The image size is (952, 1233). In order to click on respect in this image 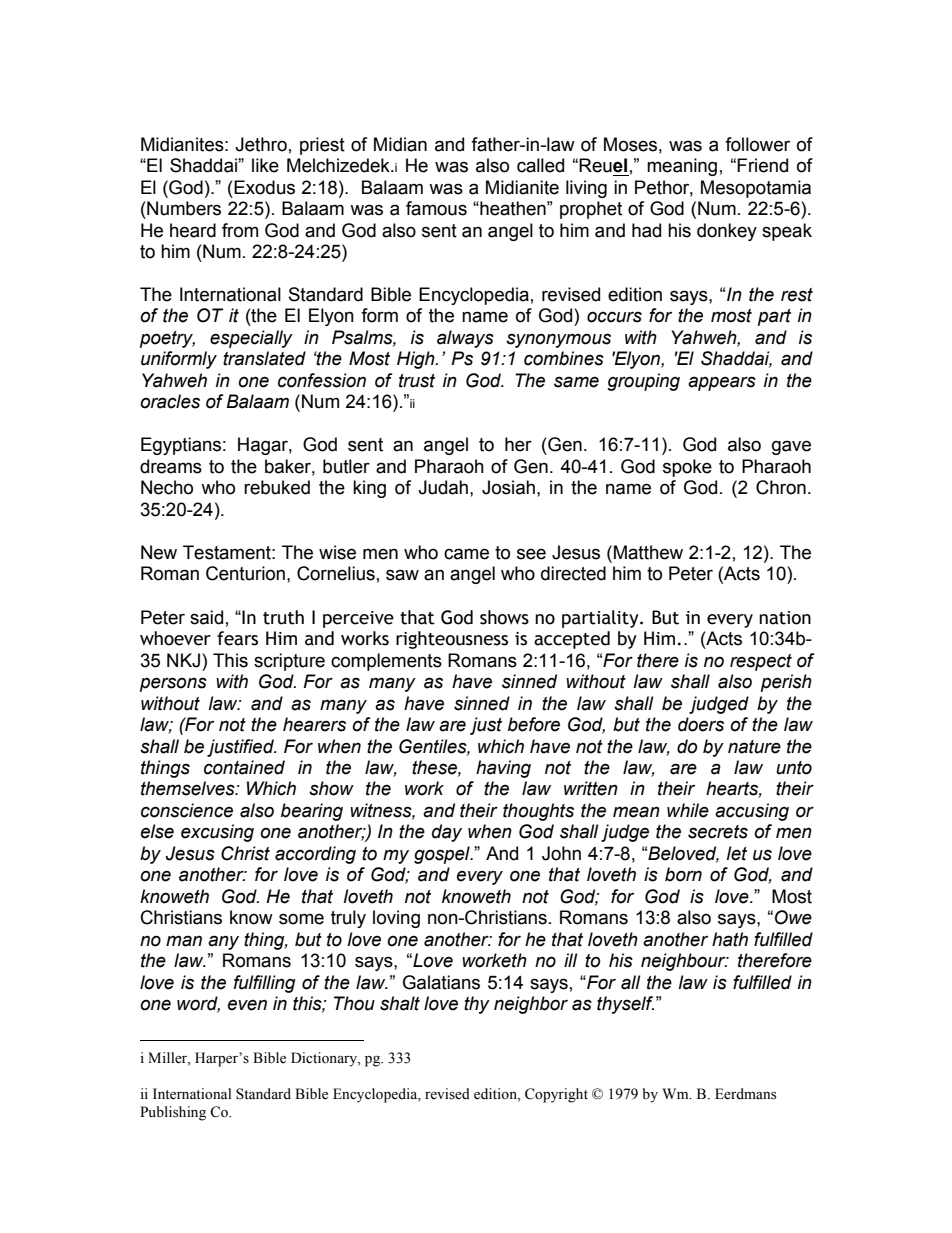, I will do `click(761, 662)`.
